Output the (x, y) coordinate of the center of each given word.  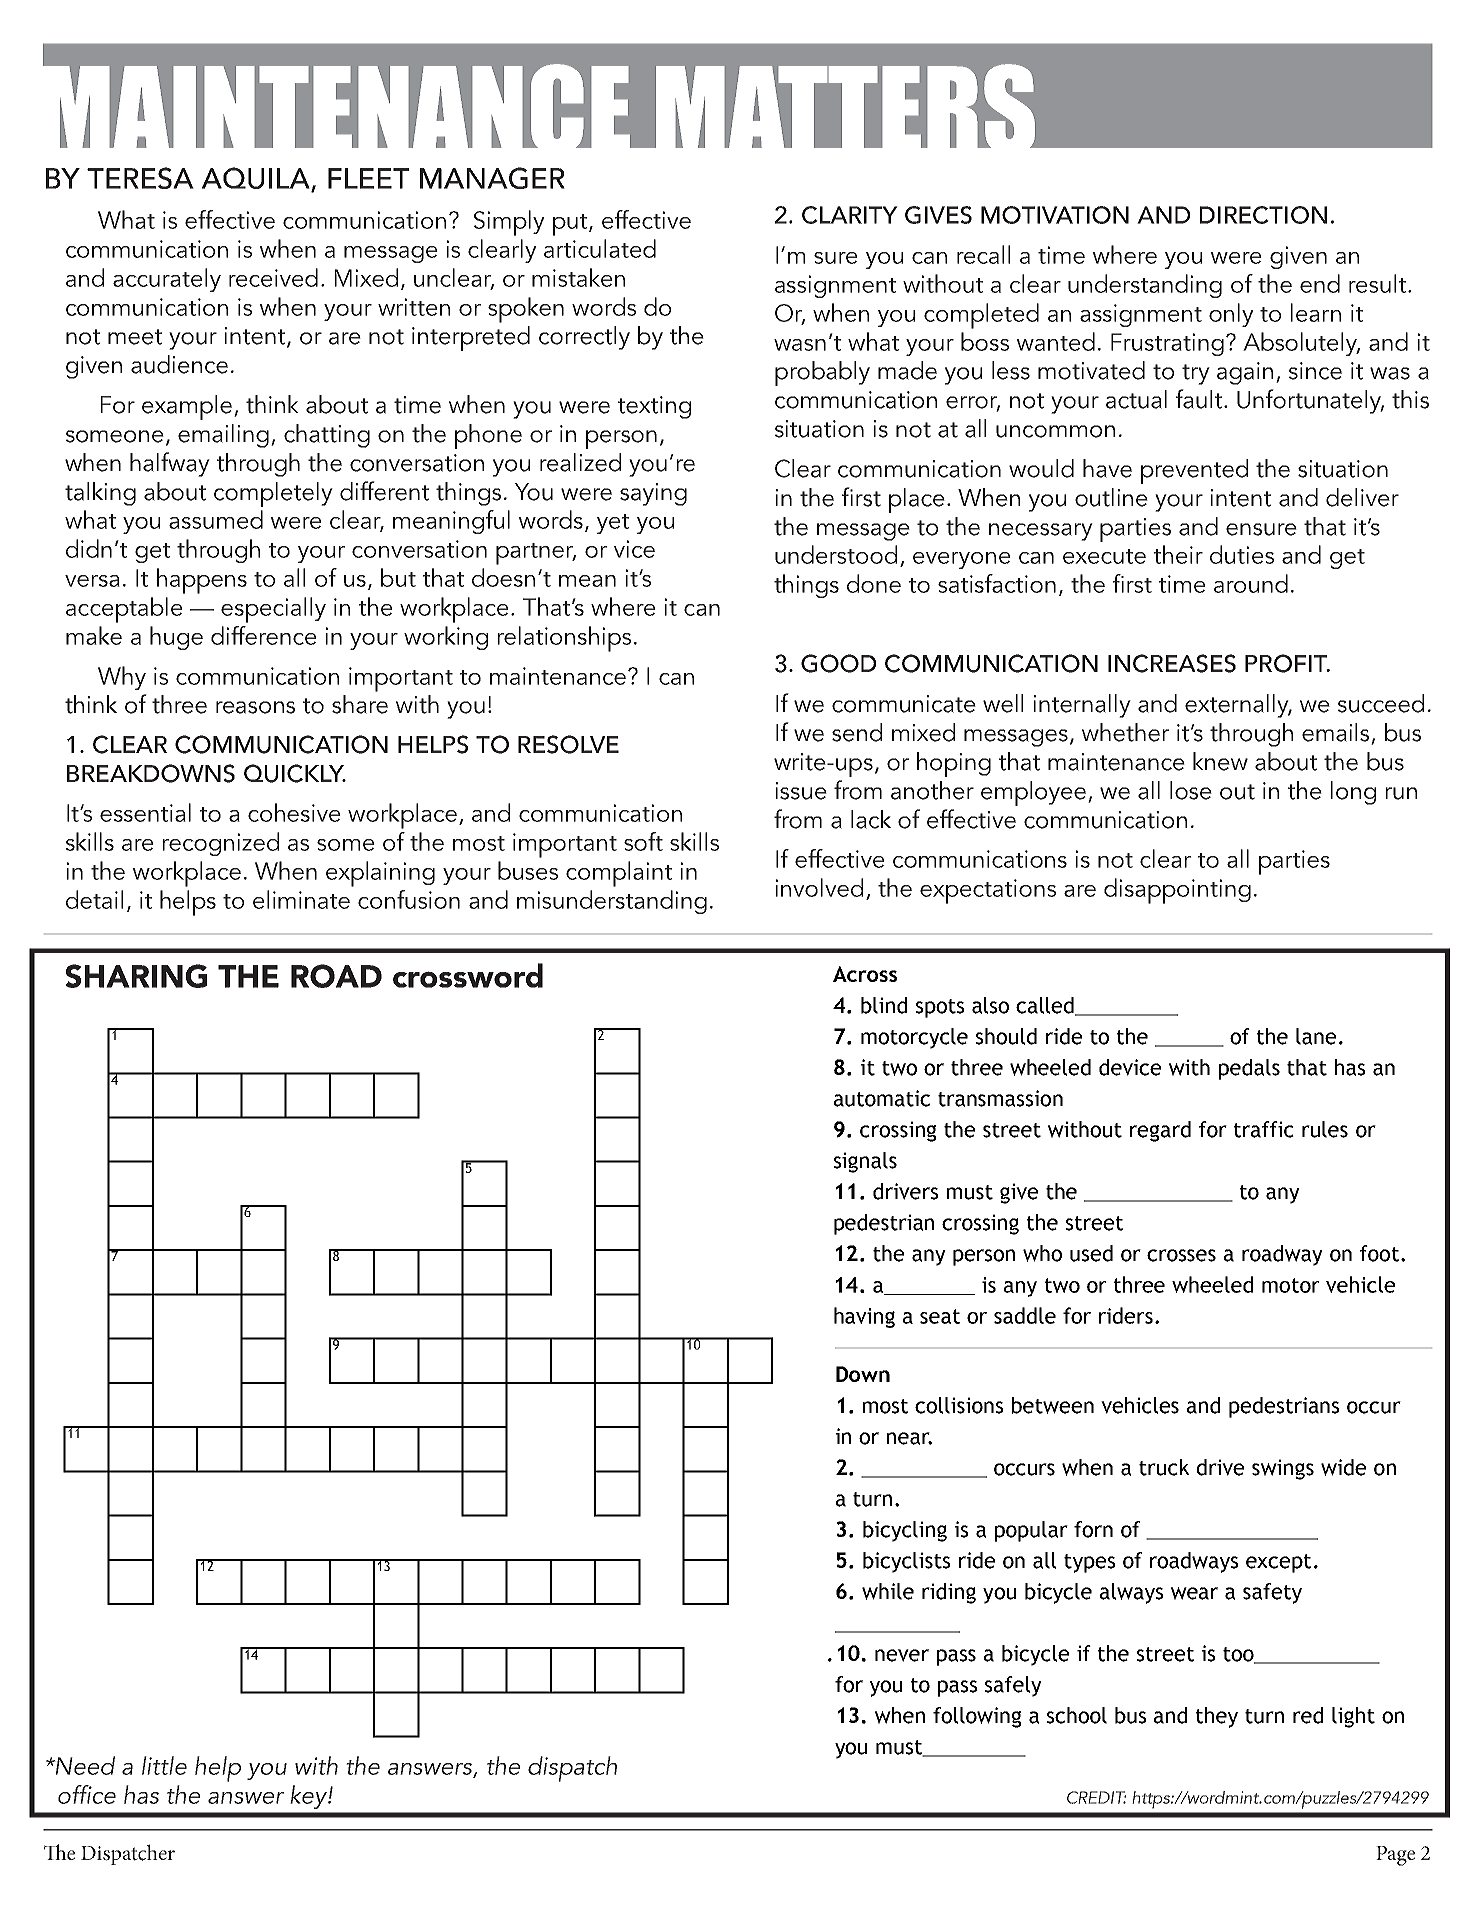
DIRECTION (1263, 215)
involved (819, 887)
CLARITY (850, 215)
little (164, 1765)
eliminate (301, 899)
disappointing (1177, 891)
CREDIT (1097, 1797)
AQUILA (257, 179)
